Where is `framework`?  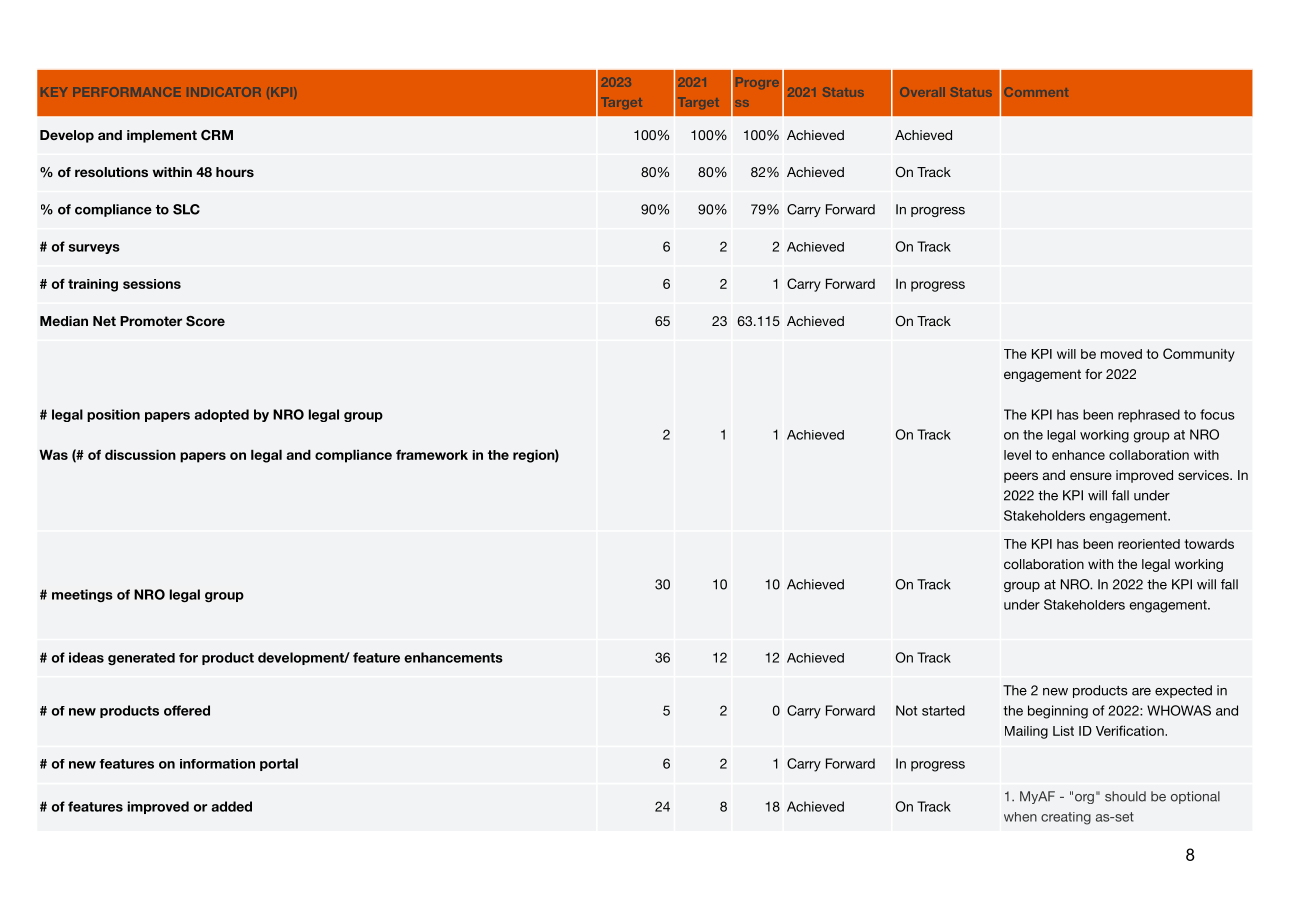
framework is located at coordinates (432, 455).
